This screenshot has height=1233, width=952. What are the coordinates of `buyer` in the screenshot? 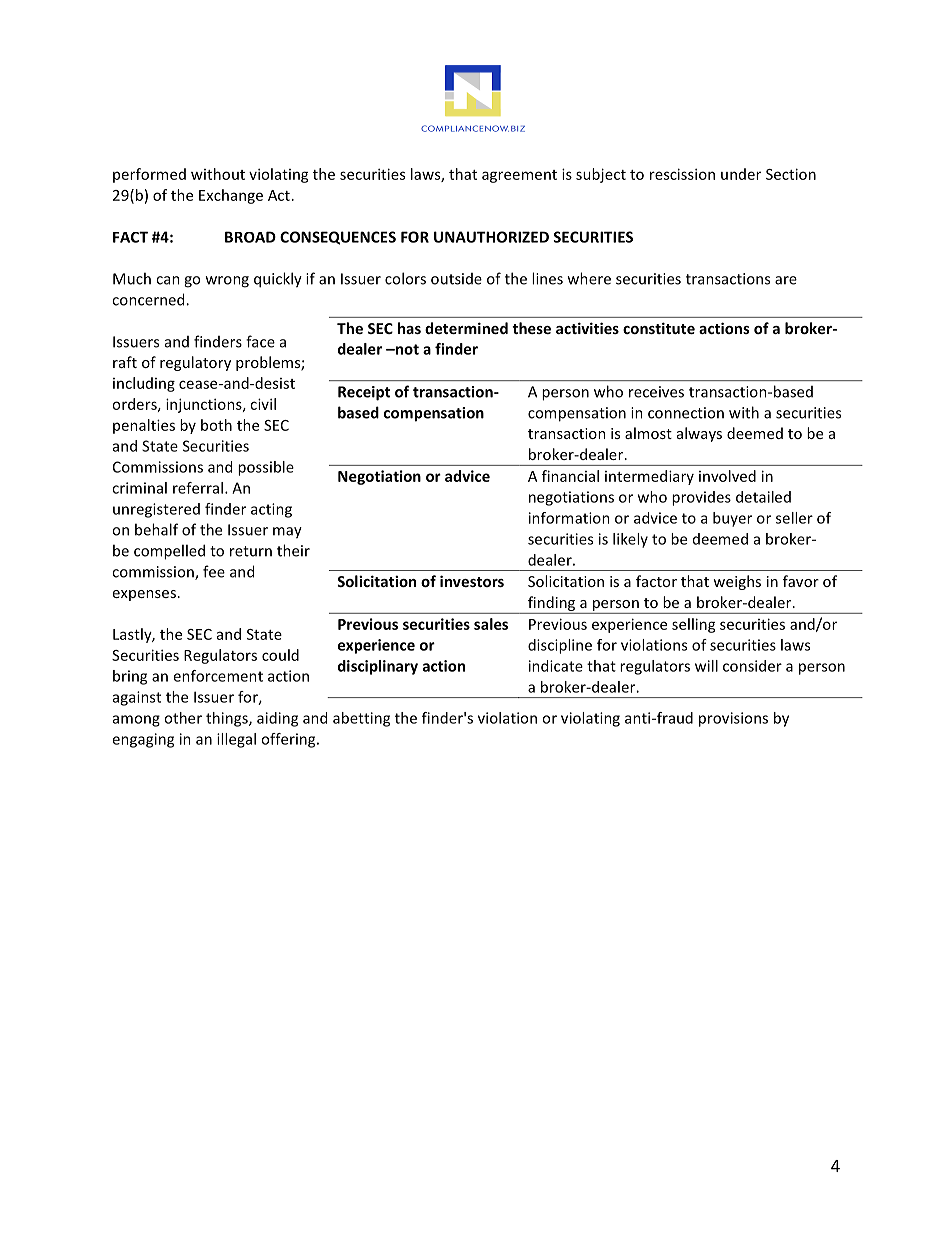 It's located at (732, 519).
